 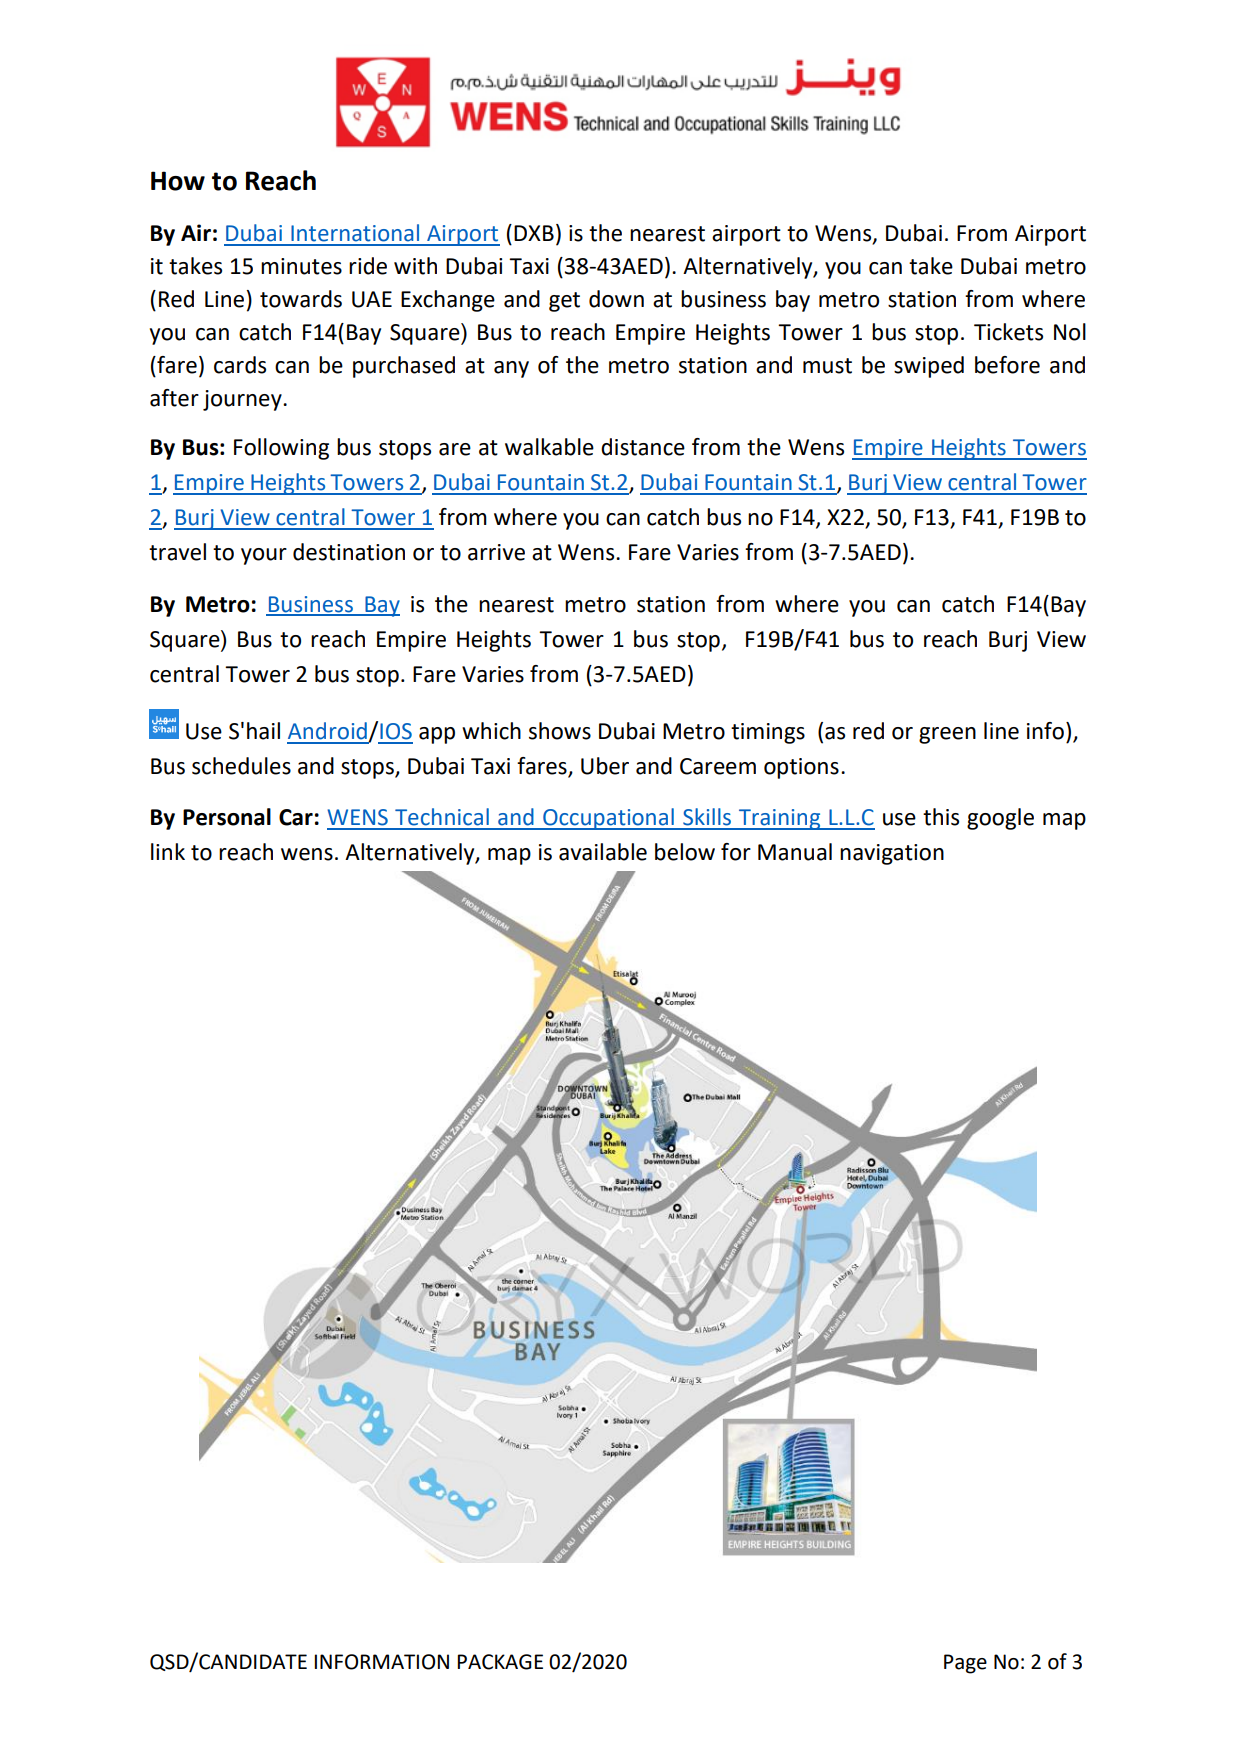 What do you see at coordinates (241, 766) in the image?
I see `schedules` at bounding box center [241, 766].
